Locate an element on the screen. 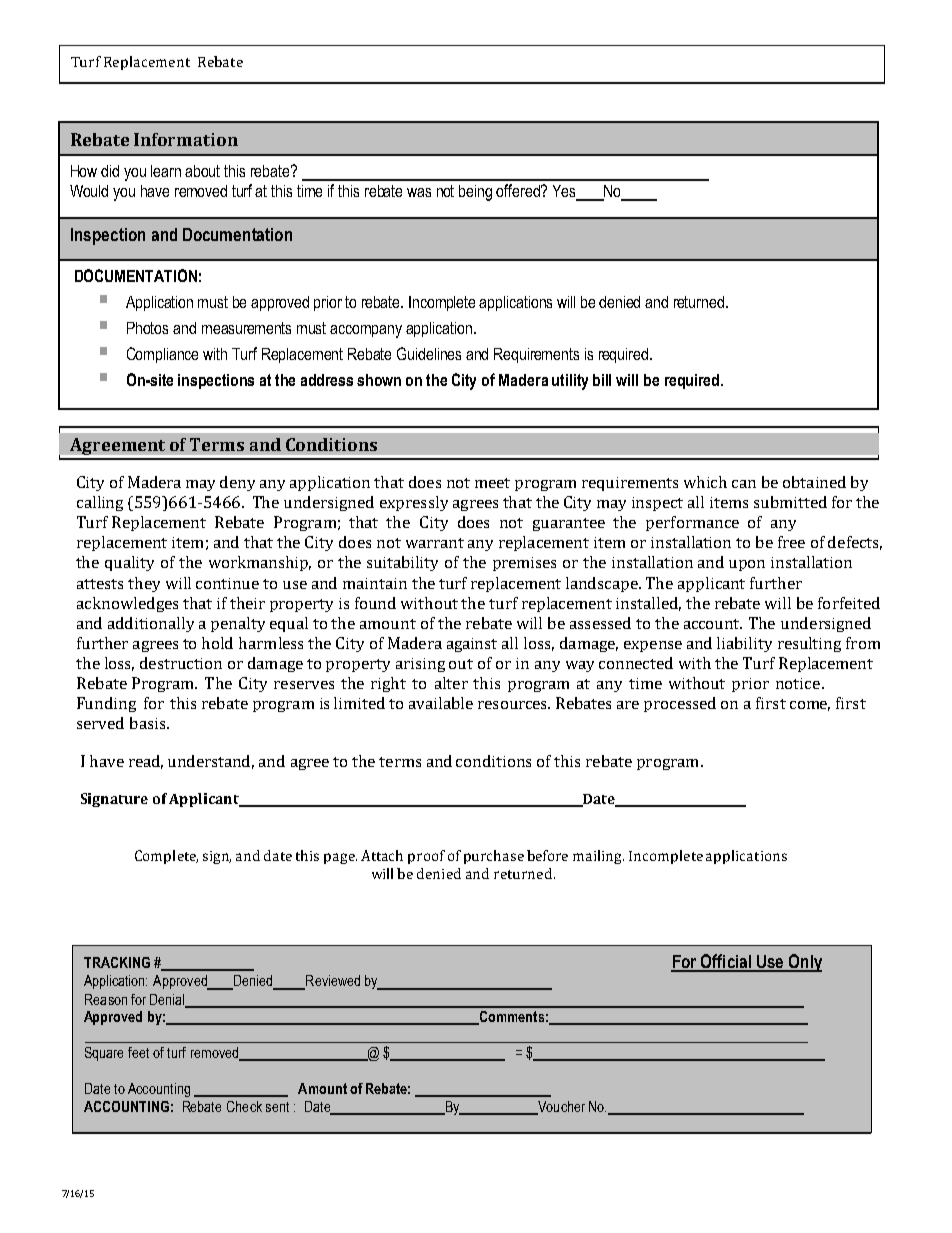 This screenshot has width=952, height=1233. obtained is located at coordinates (814, 482).
